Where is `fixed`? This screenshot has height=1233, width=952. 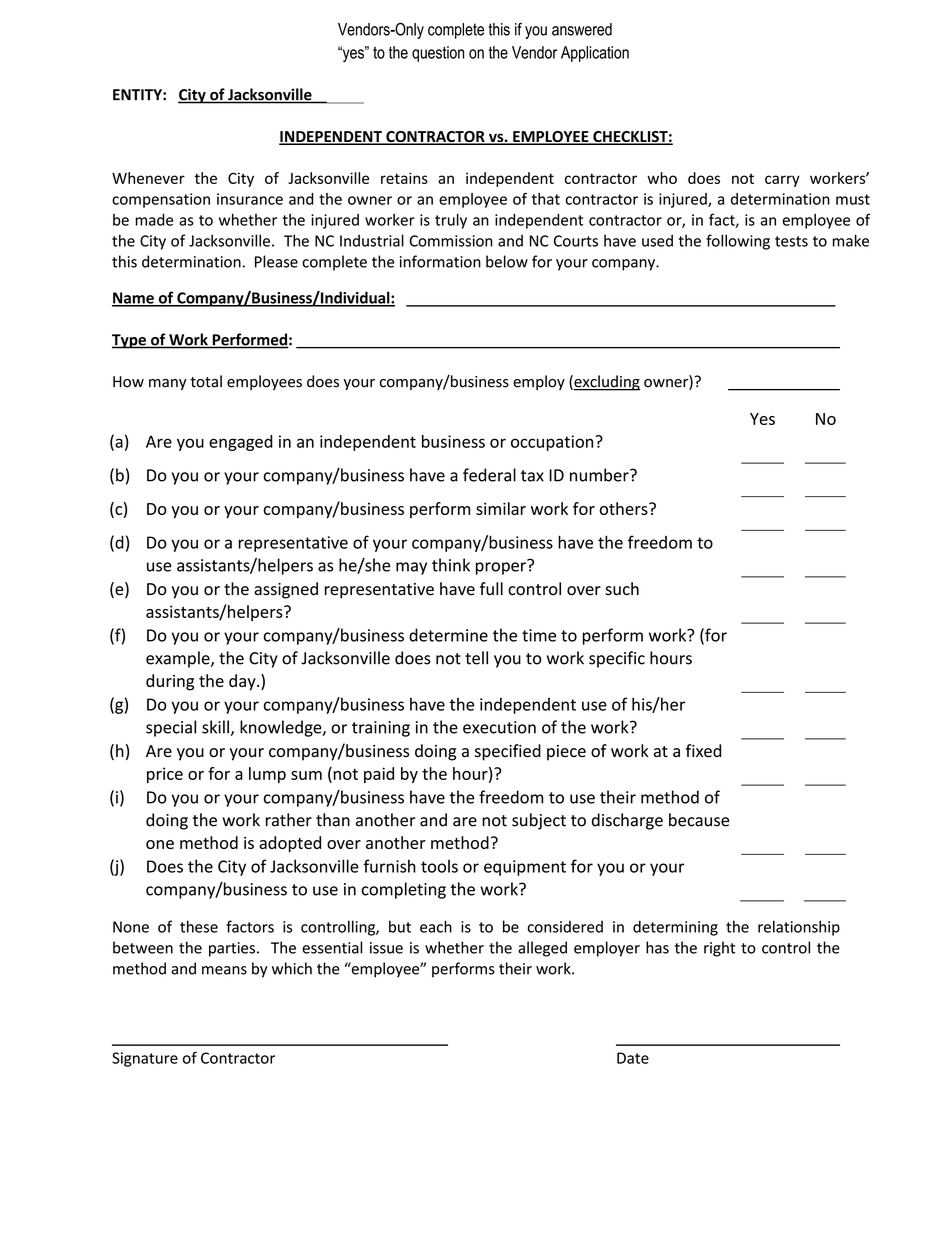
fixed is located at coordinates (703, 751).
